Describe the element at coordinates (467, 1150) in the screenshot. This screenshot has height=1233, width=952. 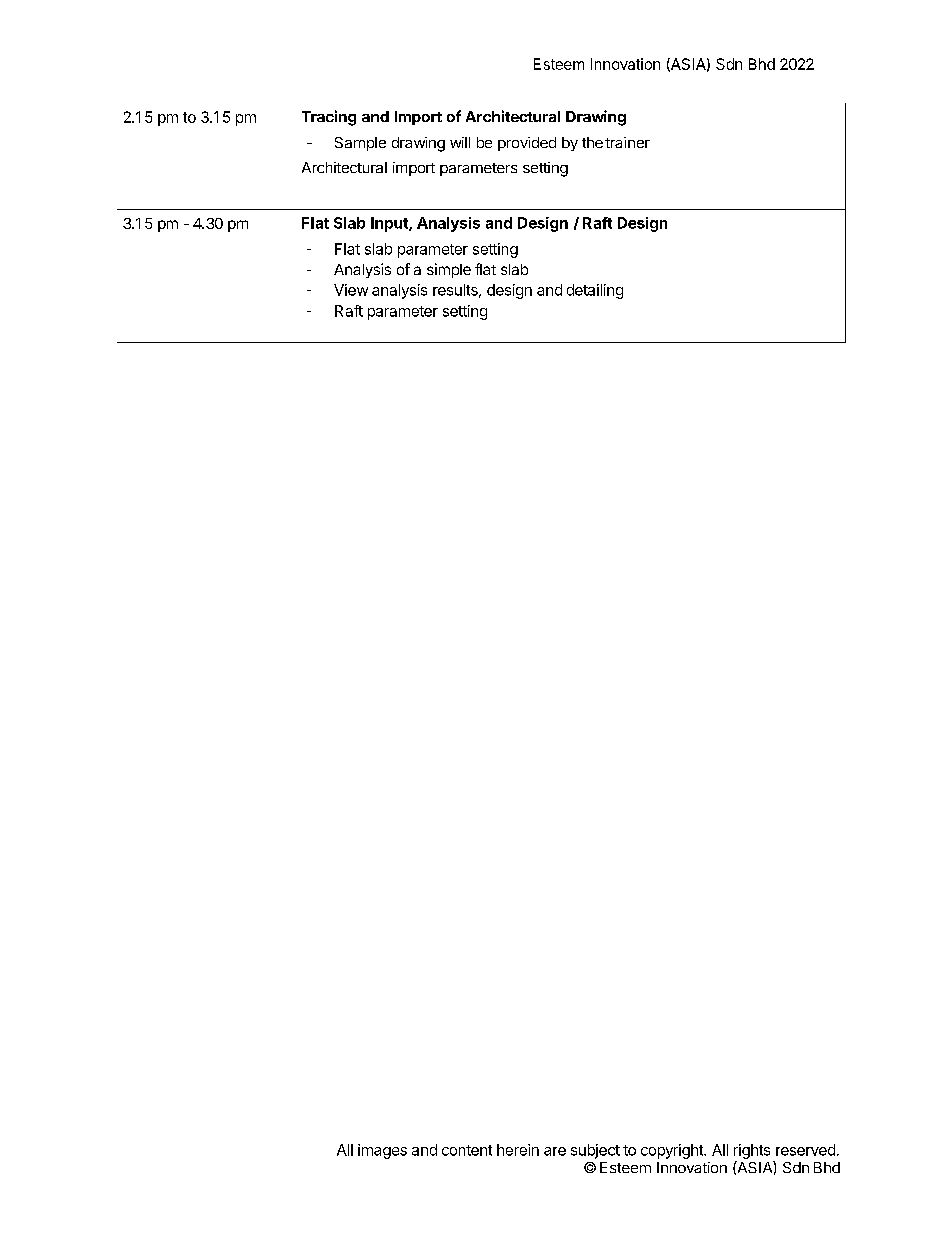
I see `content` at that location.
